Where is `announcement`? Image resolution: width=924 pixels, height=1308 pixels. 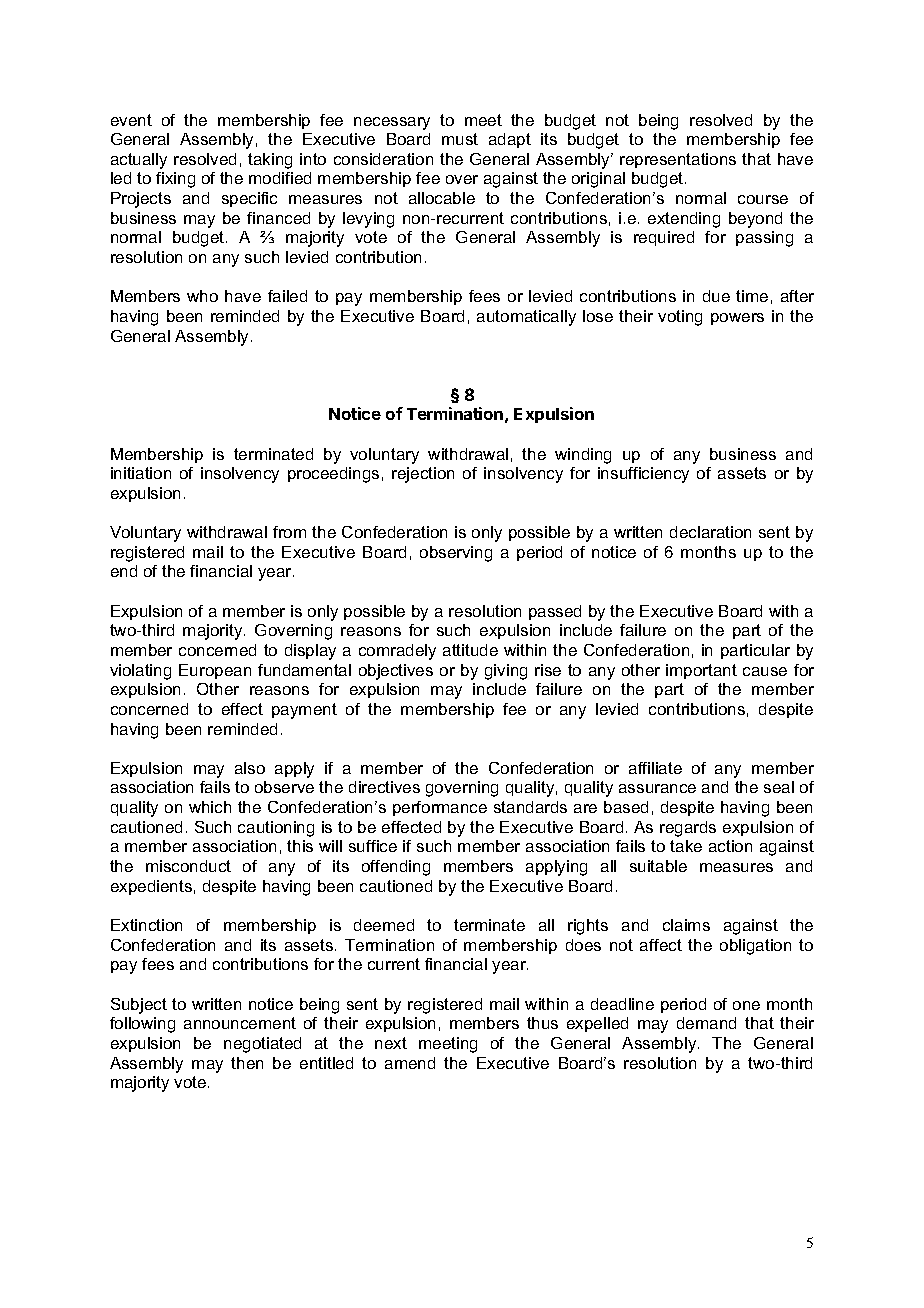 announcement is located at coordinates (240, 1023).
